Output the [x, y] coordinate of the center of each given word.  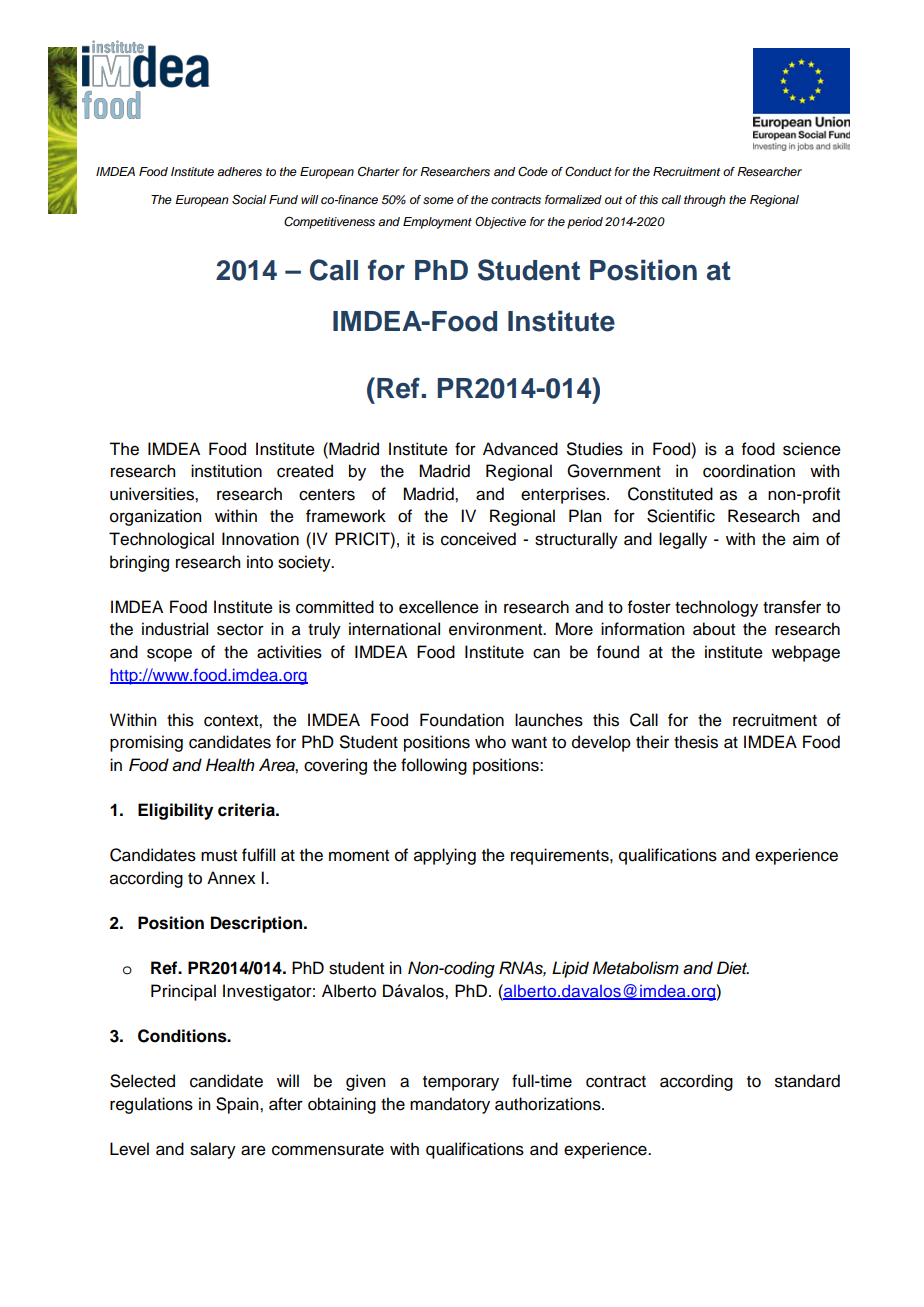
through [704, 201]
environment [497, 629]
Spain [238, 1105]
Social [249, 200]
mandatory [450, 1105]
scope [169, 655]
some [438, 200]
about [714, 629]
